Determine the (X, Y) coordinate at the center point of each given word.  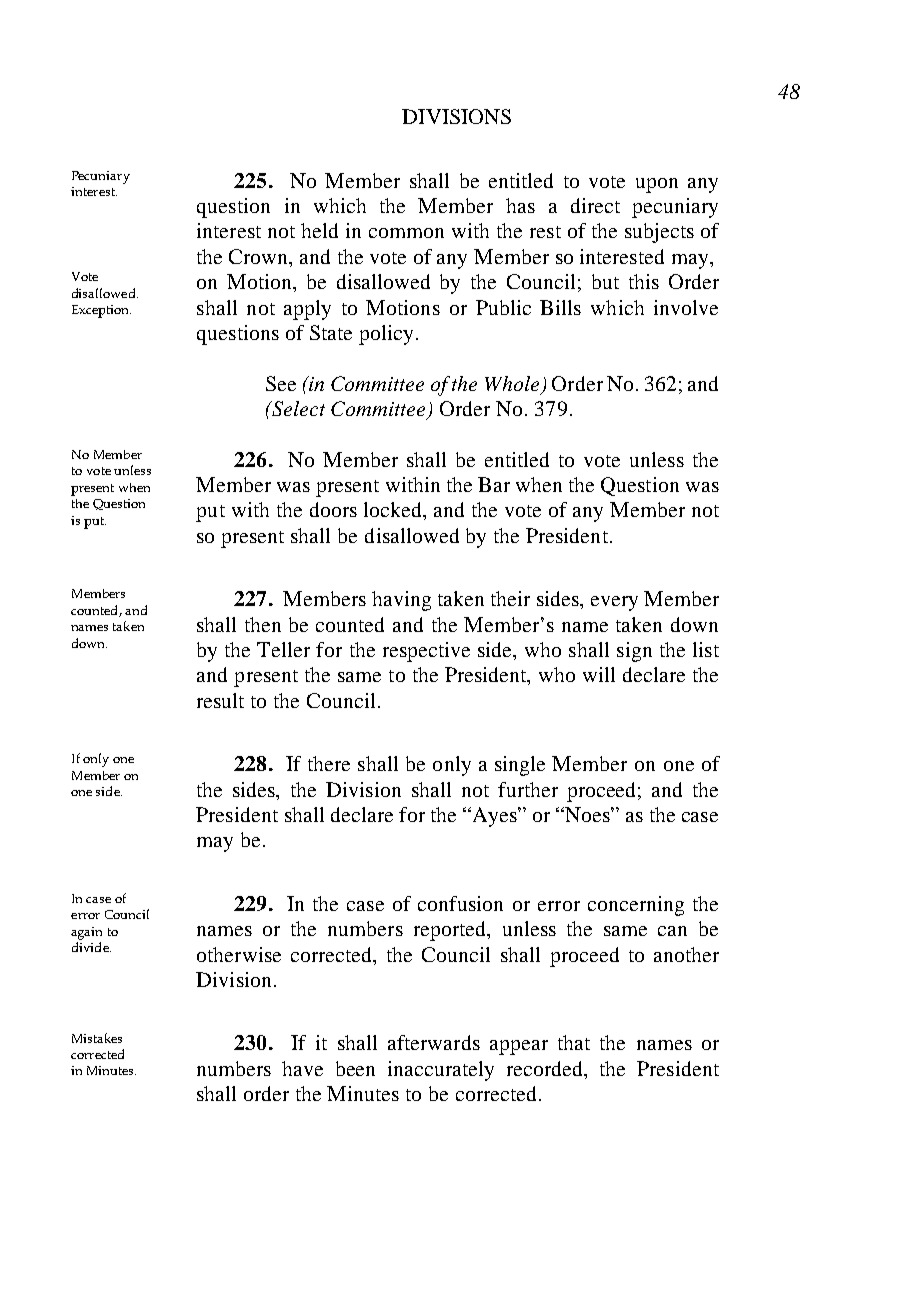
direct (595, 205)
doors (333, 509)
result (220, 700)
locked (394, 511)
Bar (494, 484)
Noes (588, 814)
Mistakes (97, 1038)
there (329, 763)
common (406, 233)
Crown (260, 258)
